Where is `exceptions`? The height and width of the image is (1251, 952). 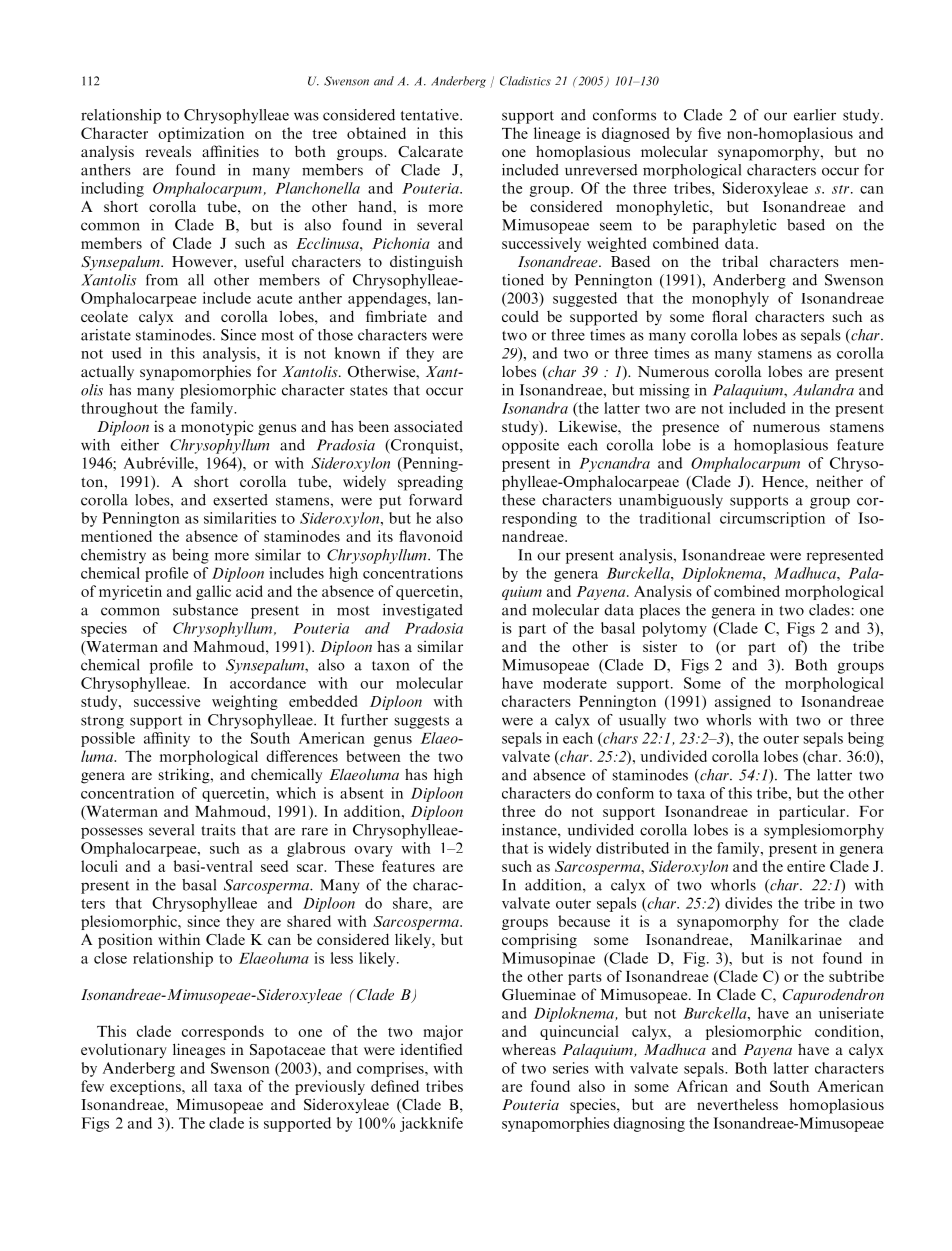
exceptions is located at coordinates (146, 1087).
